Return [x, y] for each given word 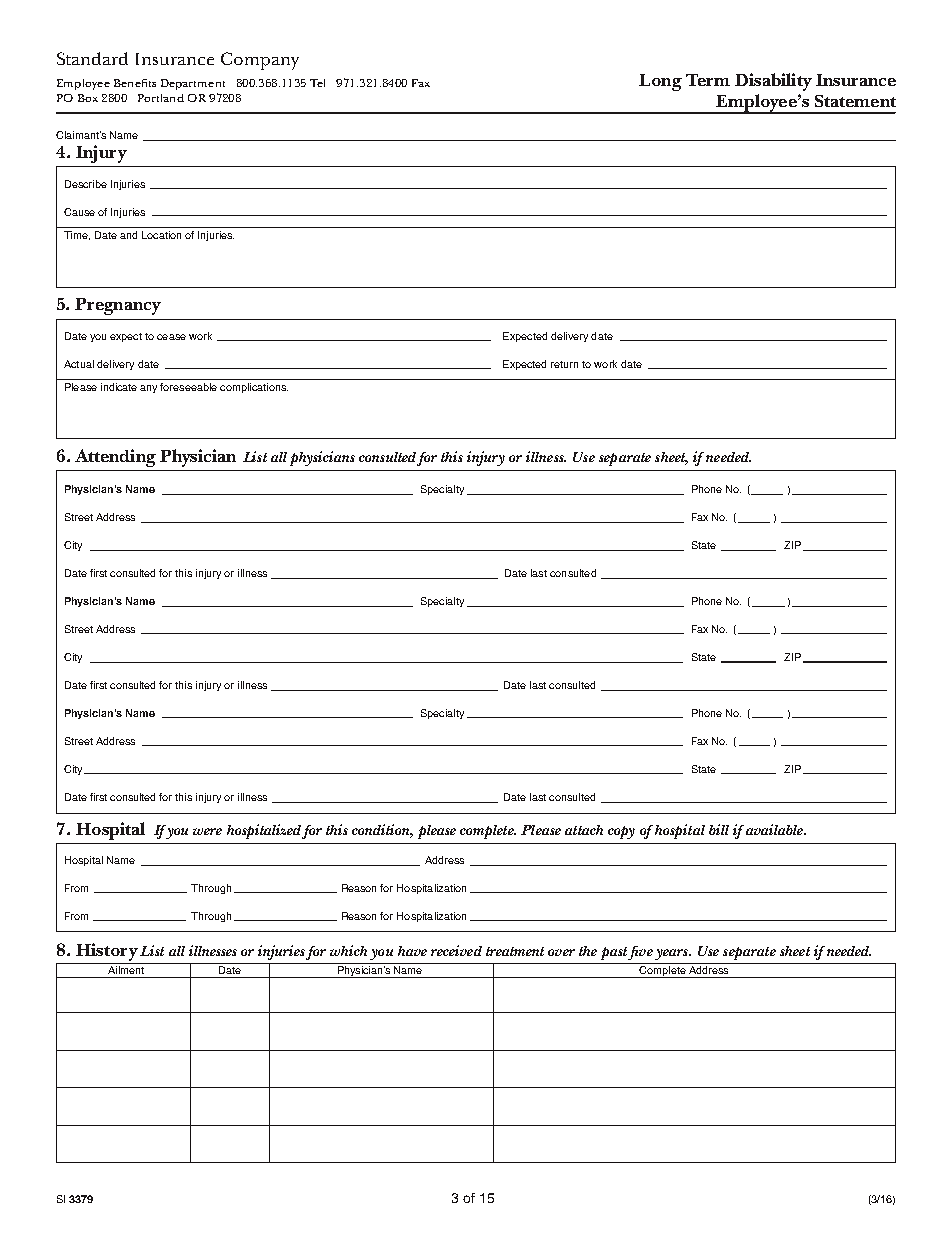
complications [254, 388]
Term [708, 80]
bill [719, 829]
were [207, 831]
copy [621, 832]
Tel [317, 83]
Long [660, 82]
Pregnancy [118, 306]
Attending [115, 458]
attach [584, 830]
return [564, 364]
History [107, 952]
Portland [161, 98]
